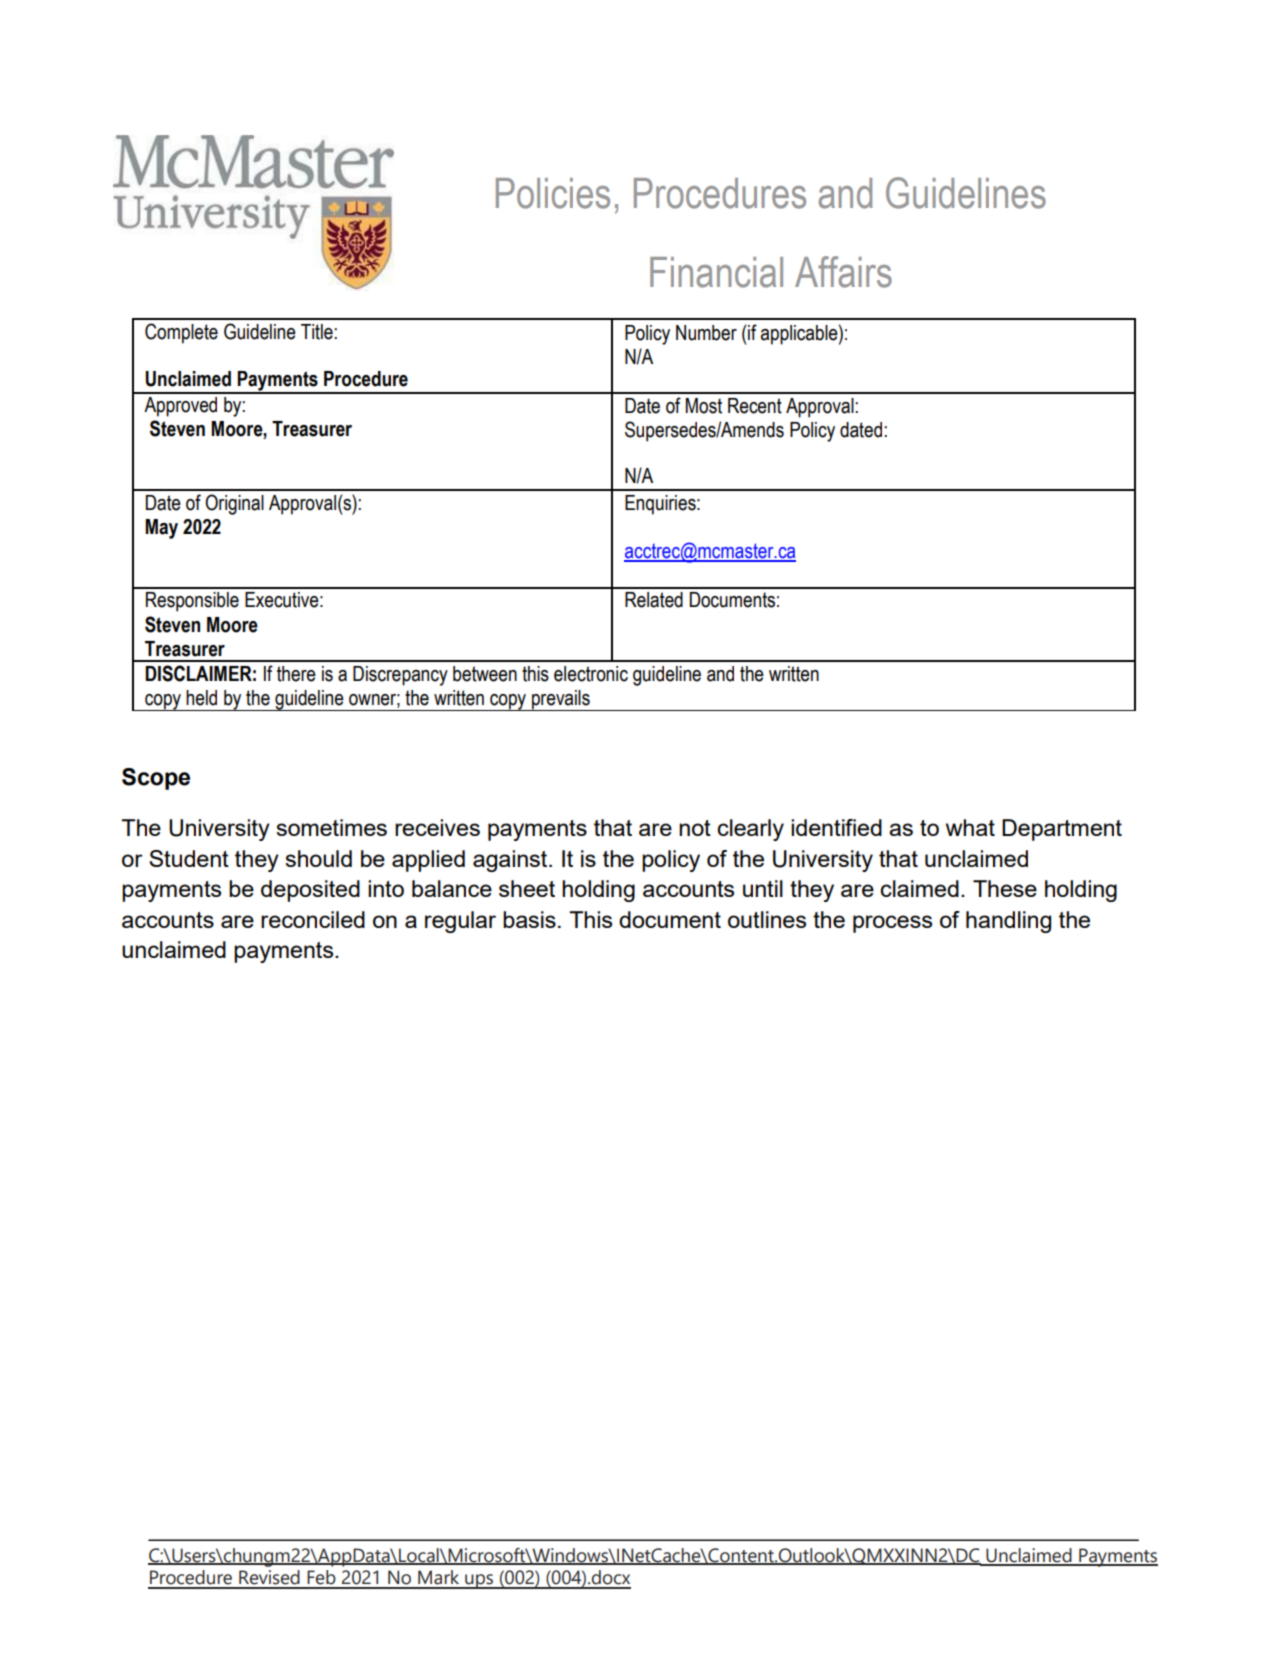  Describe the element at coordinates (460, 922) in the page. I see `regular` at that location.
